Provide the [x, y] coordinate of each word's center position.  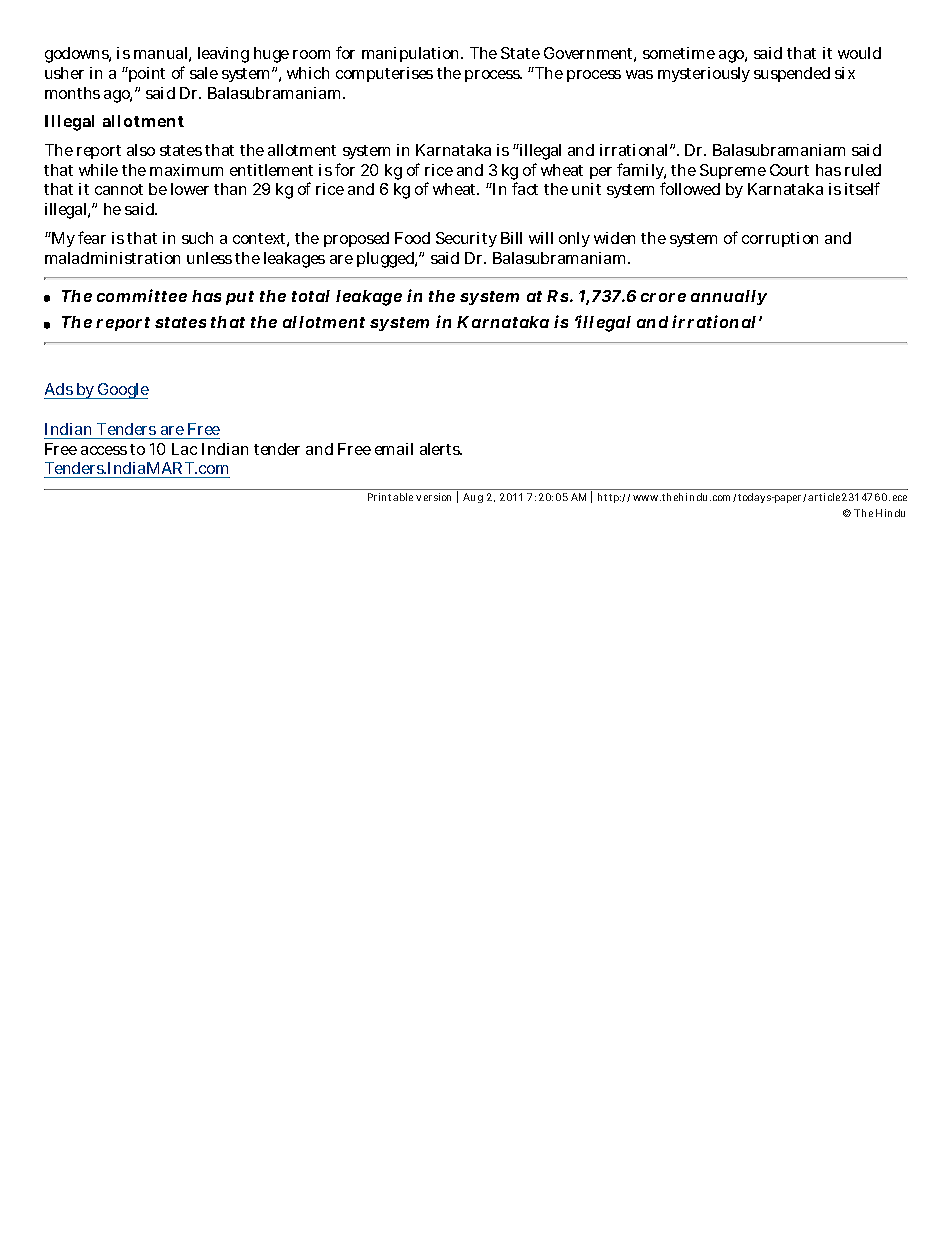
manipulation [412, 54]
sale [204, 73]
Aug [473, 498]
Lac [184, 449]
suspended [792, 74]
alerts [441, 449]
